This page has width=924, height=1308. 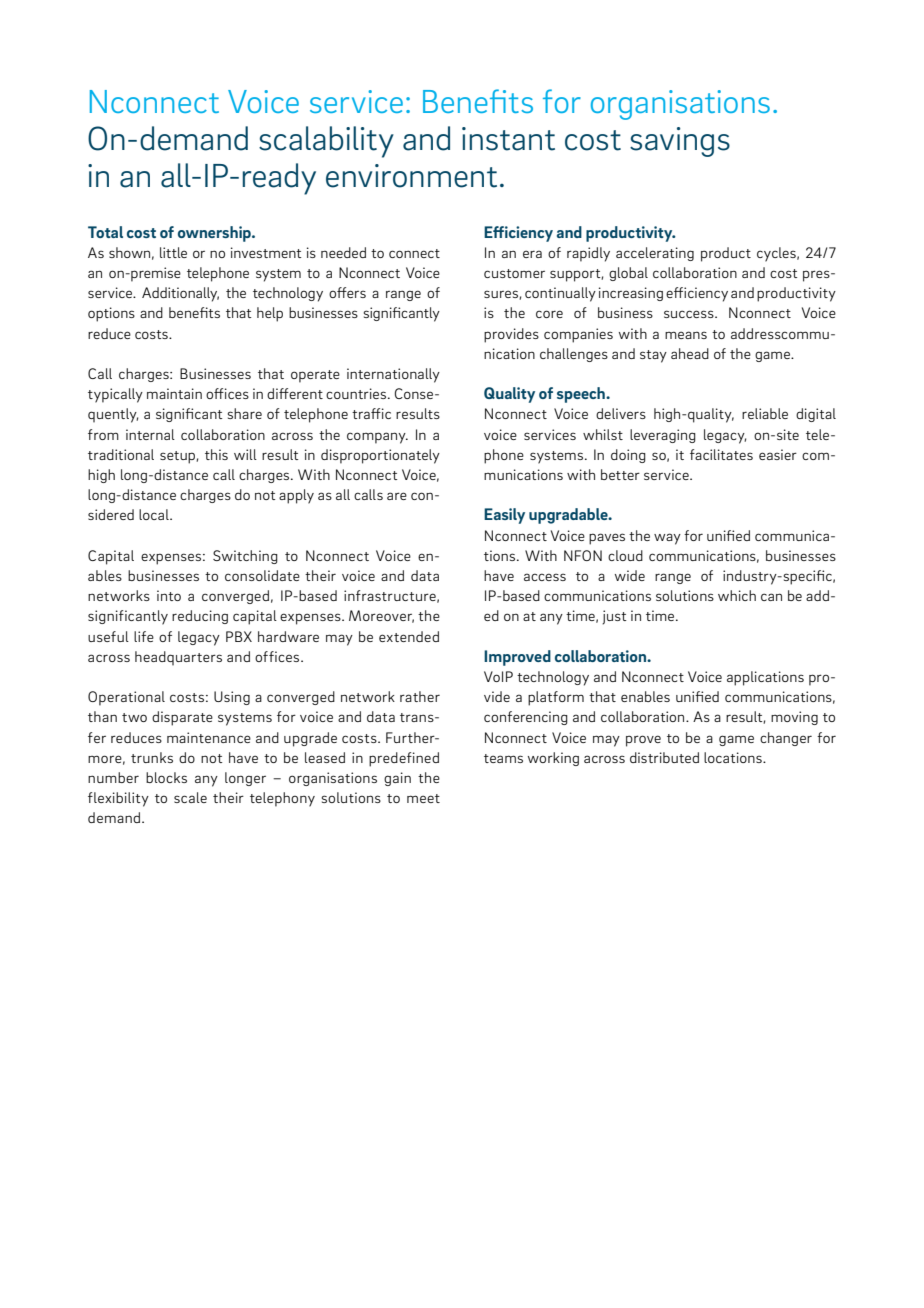 I want to click on Additionally, so click(x=180, y=294).
